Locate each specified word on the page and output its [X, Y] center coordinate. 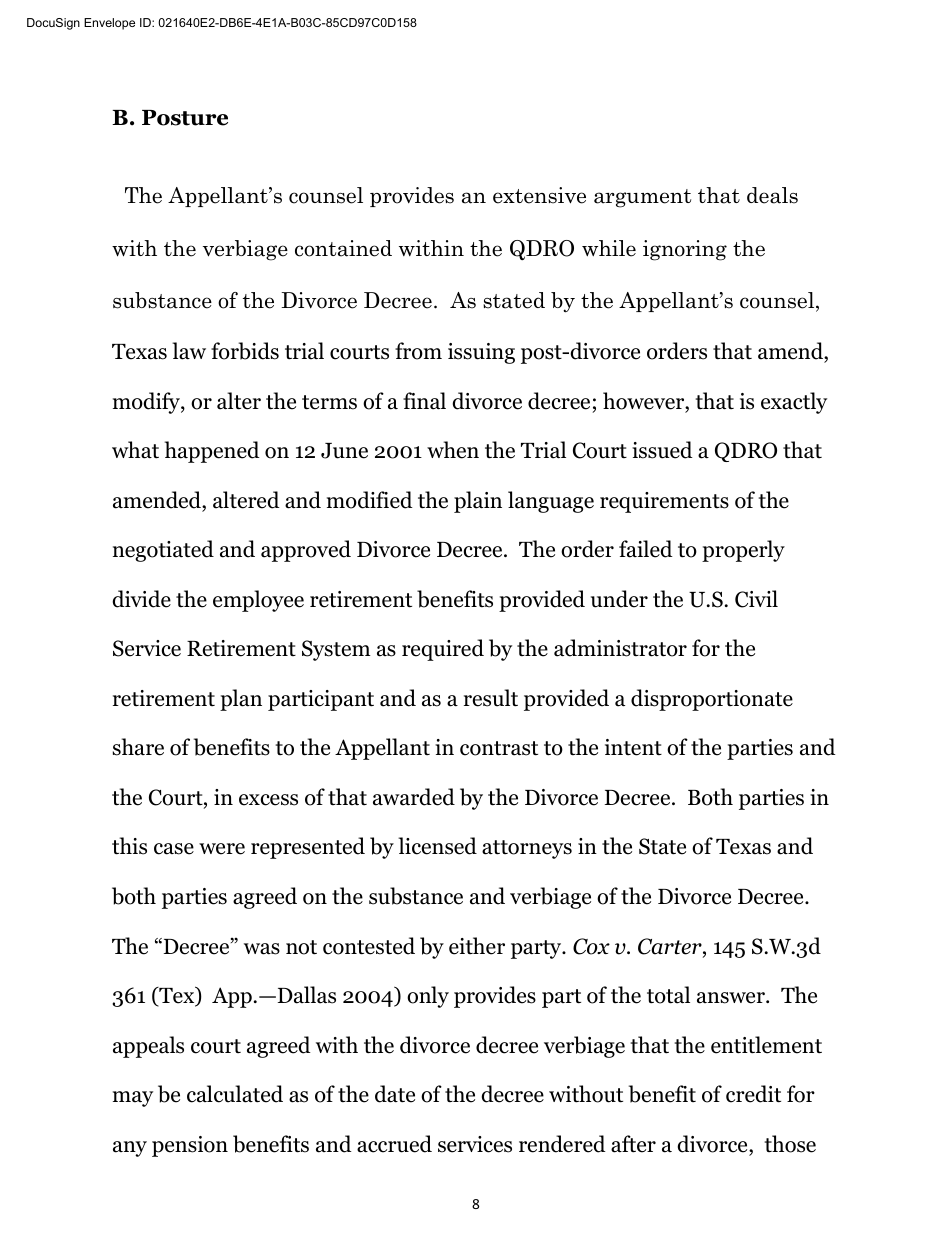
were [222, 849]
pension [190, 1146]
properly [743, 551]
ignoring [685, 250]
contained [343, 248]
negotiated [163, 551]
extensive [539, 195]
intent [633, 747]
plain [478, 502]
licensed [437, 846]
